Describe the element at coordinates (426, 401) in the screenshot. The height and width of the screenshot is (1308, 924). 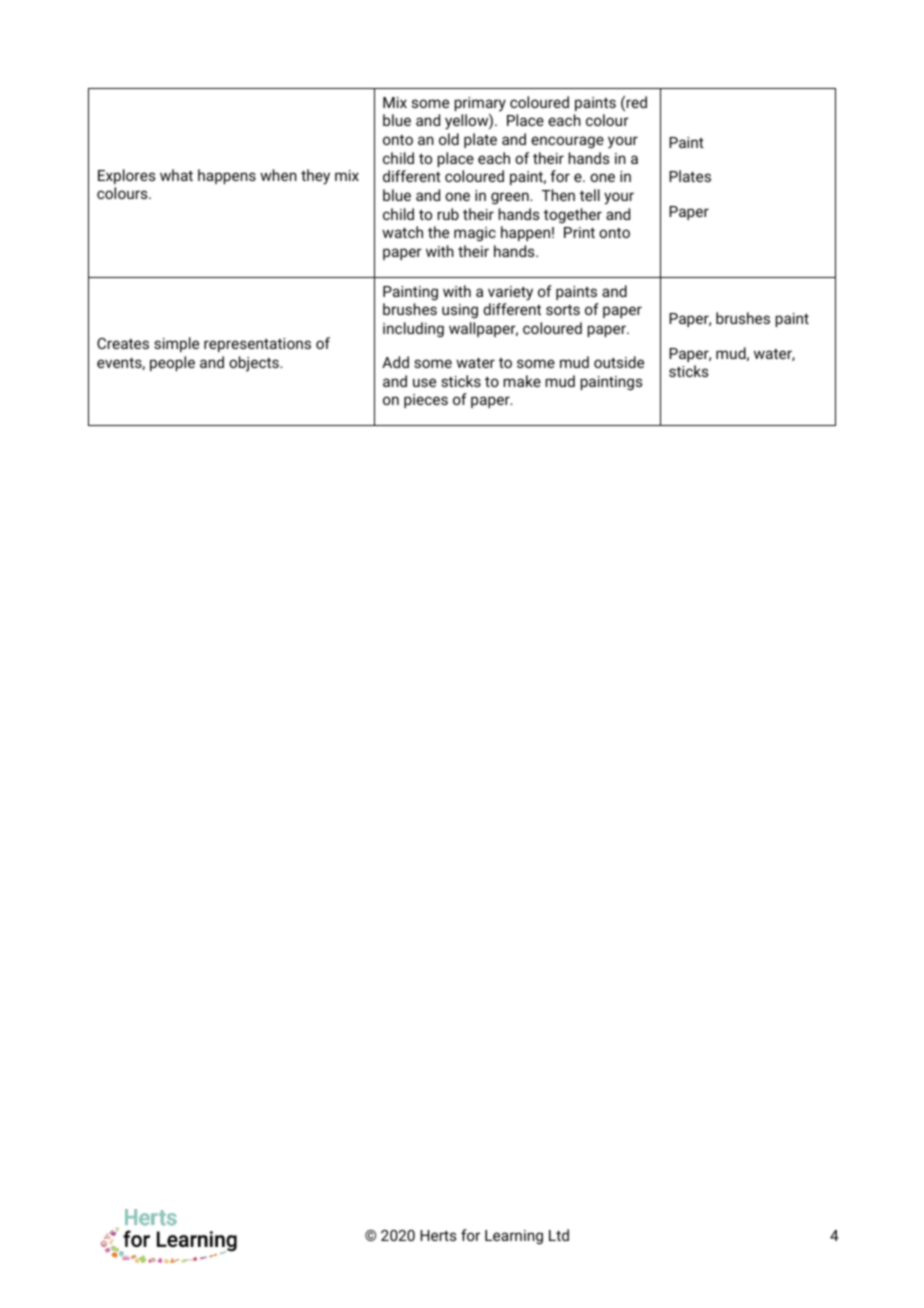
I see `pieces` at that location.
